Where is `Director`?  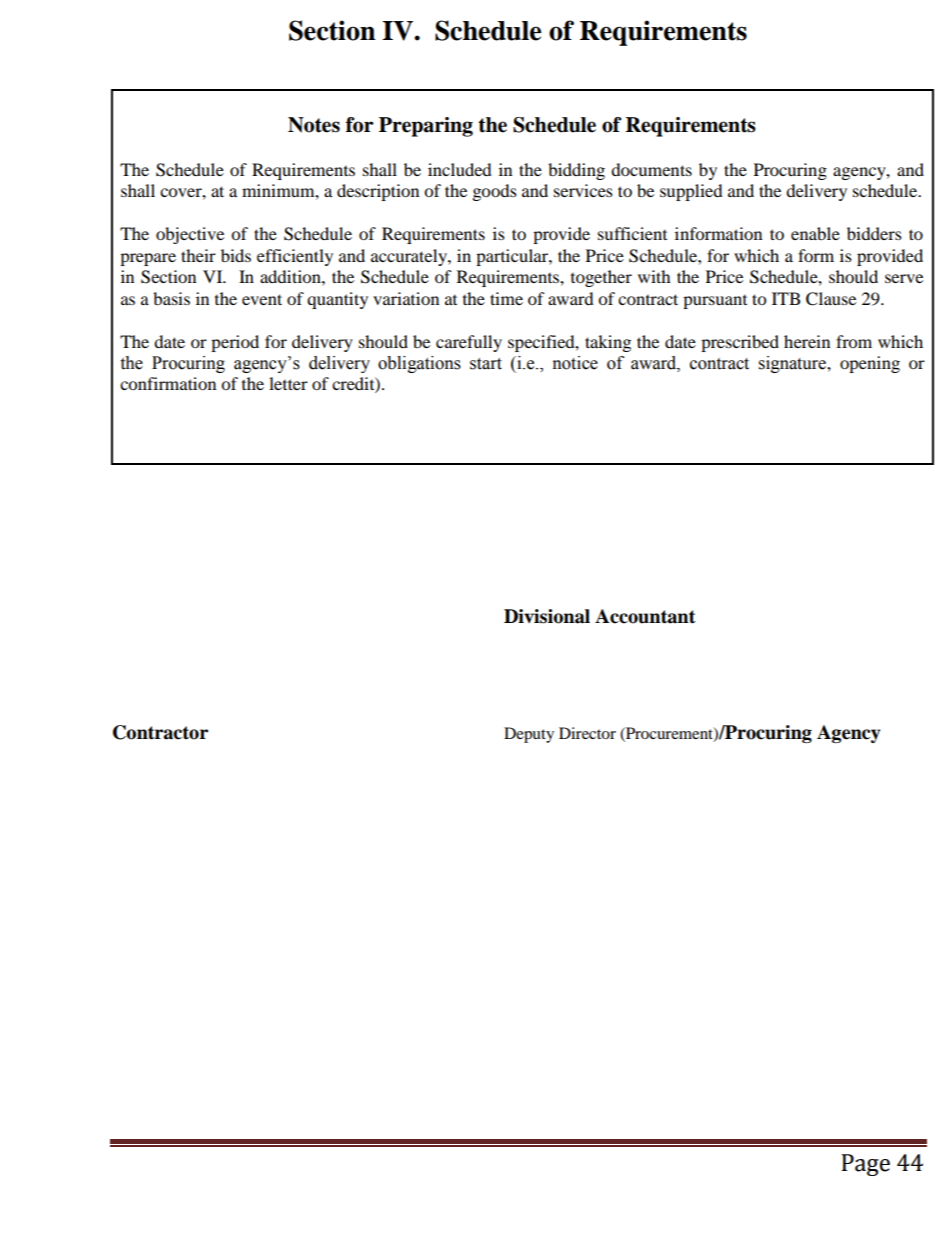
Director is located at coordinates (587, 733).
